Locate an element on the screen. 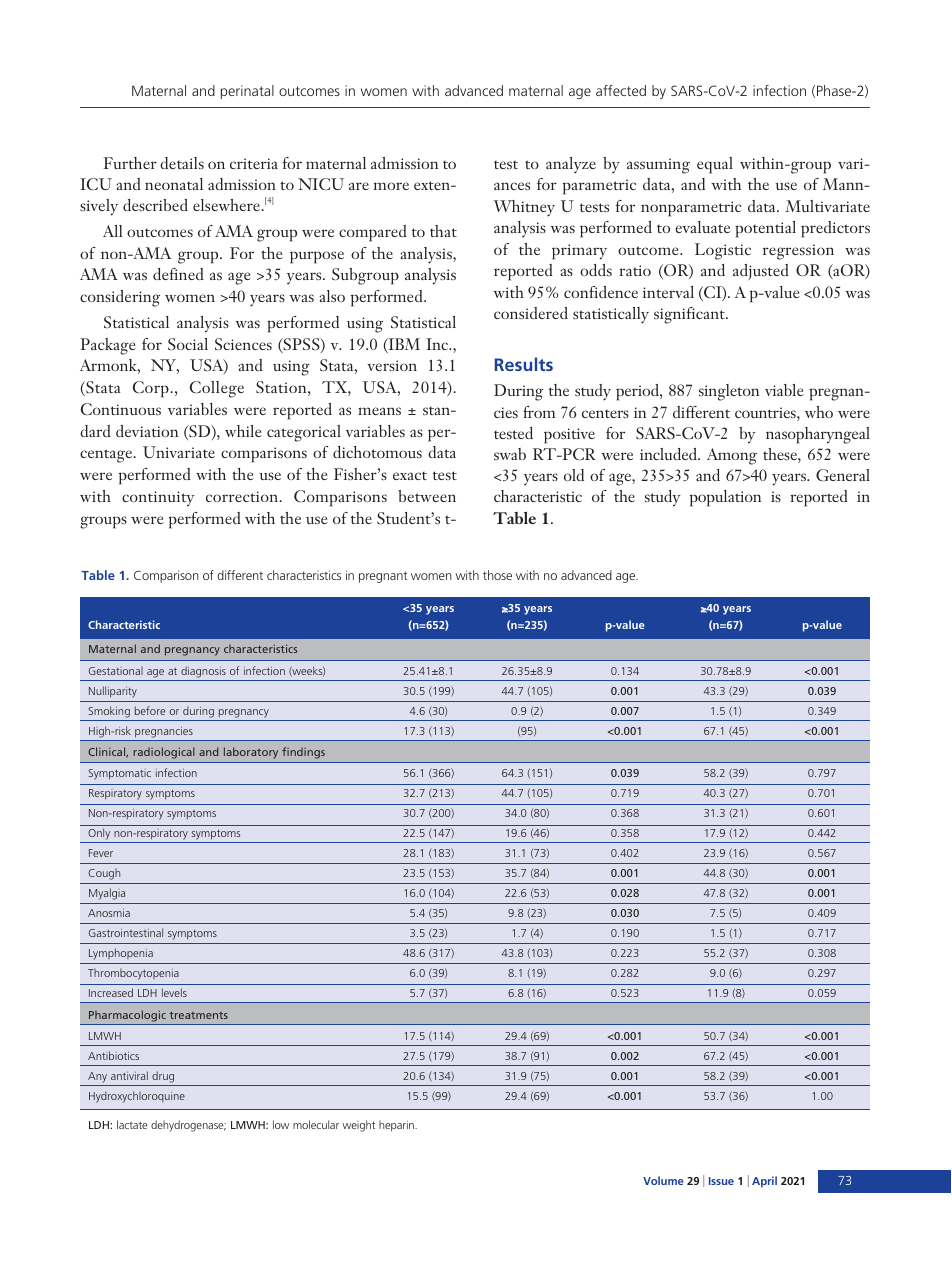  analyze is located at coordinates (571, 165).
